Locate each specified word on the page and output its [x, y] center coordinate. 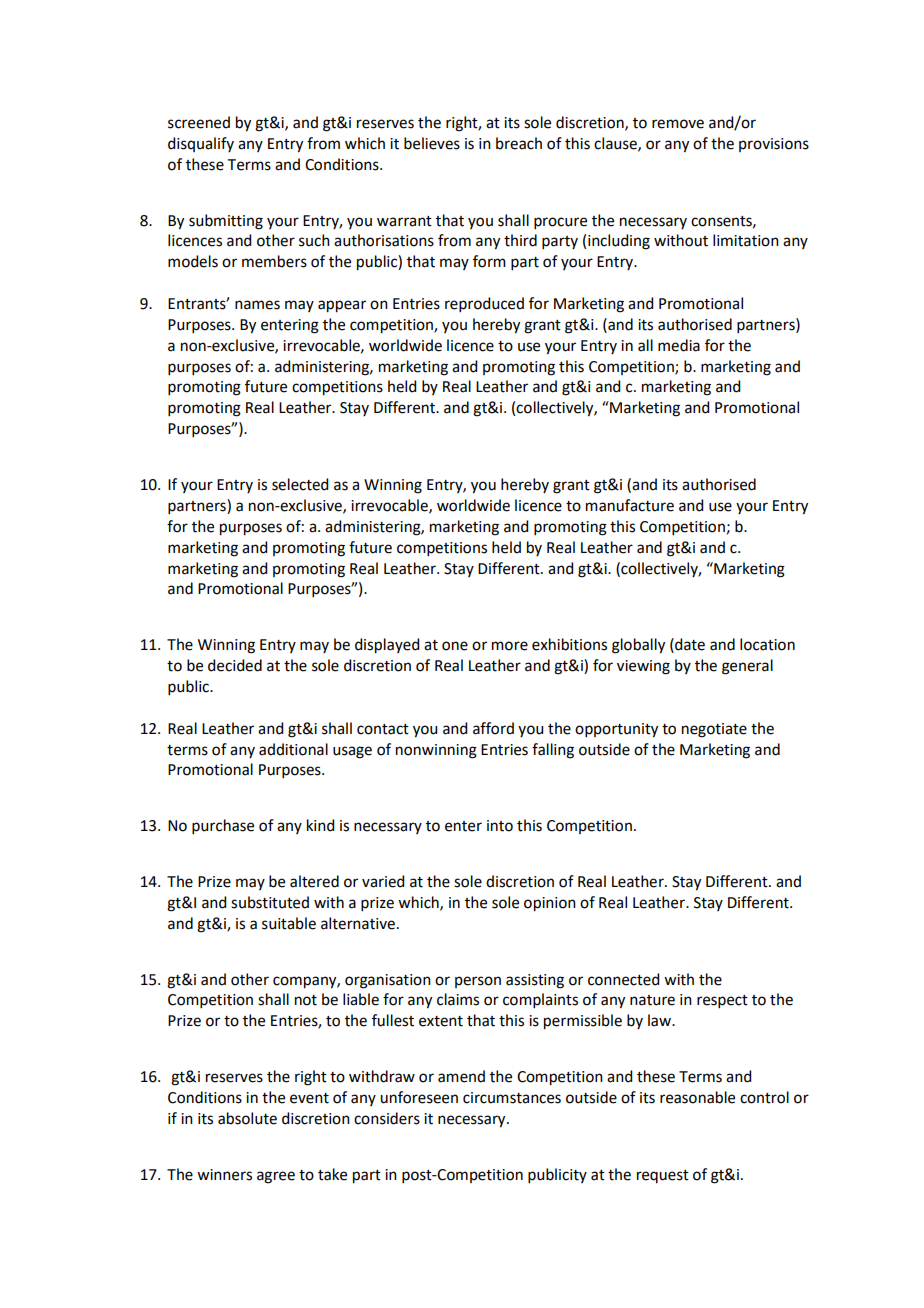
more [510, 646]
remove [678, 124]
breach [519, 143]
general [747, 667]
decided [235, 665]
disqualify [201, 144]
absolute [247, 1118]
